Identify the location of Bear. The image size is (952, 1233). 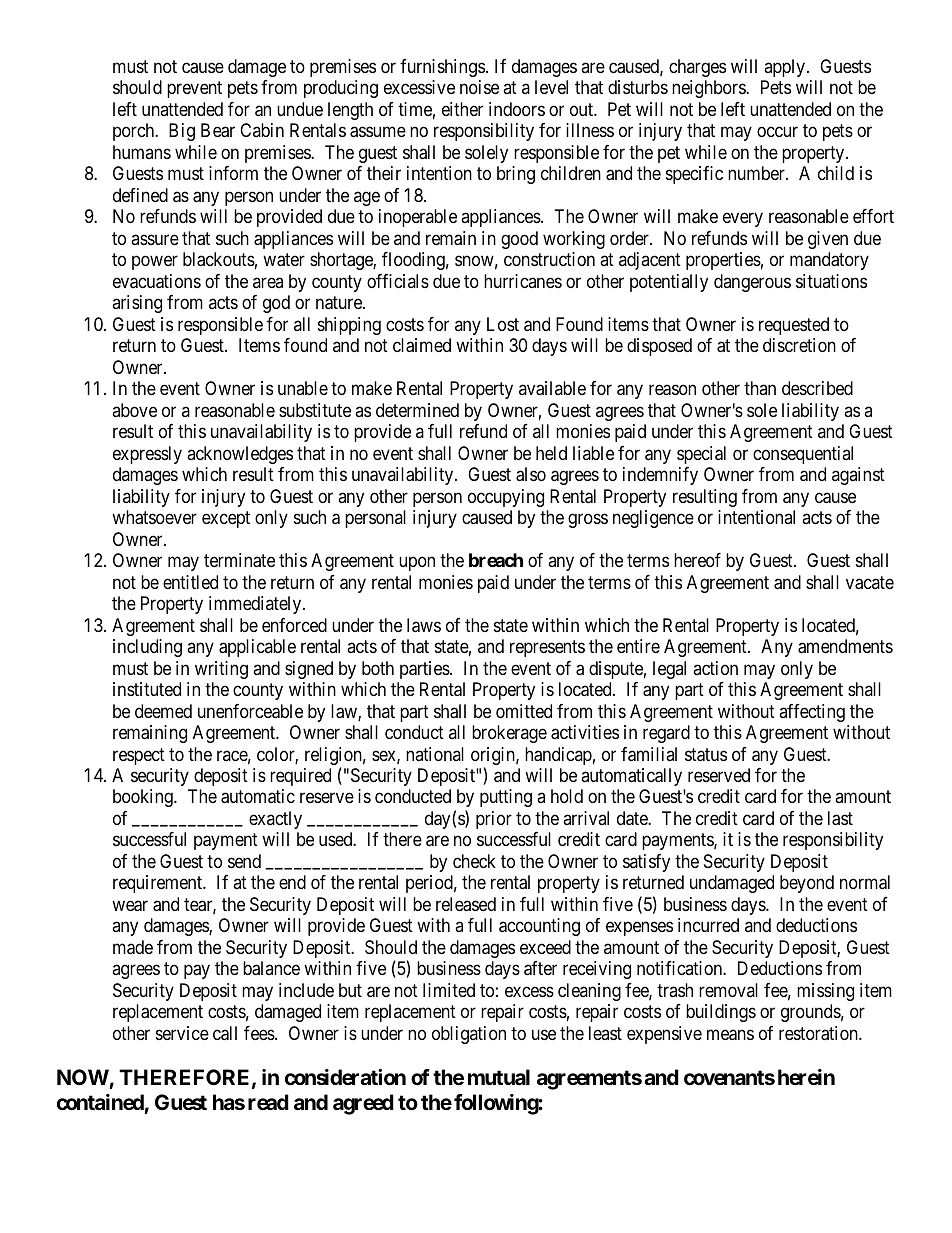
(218, 130).
